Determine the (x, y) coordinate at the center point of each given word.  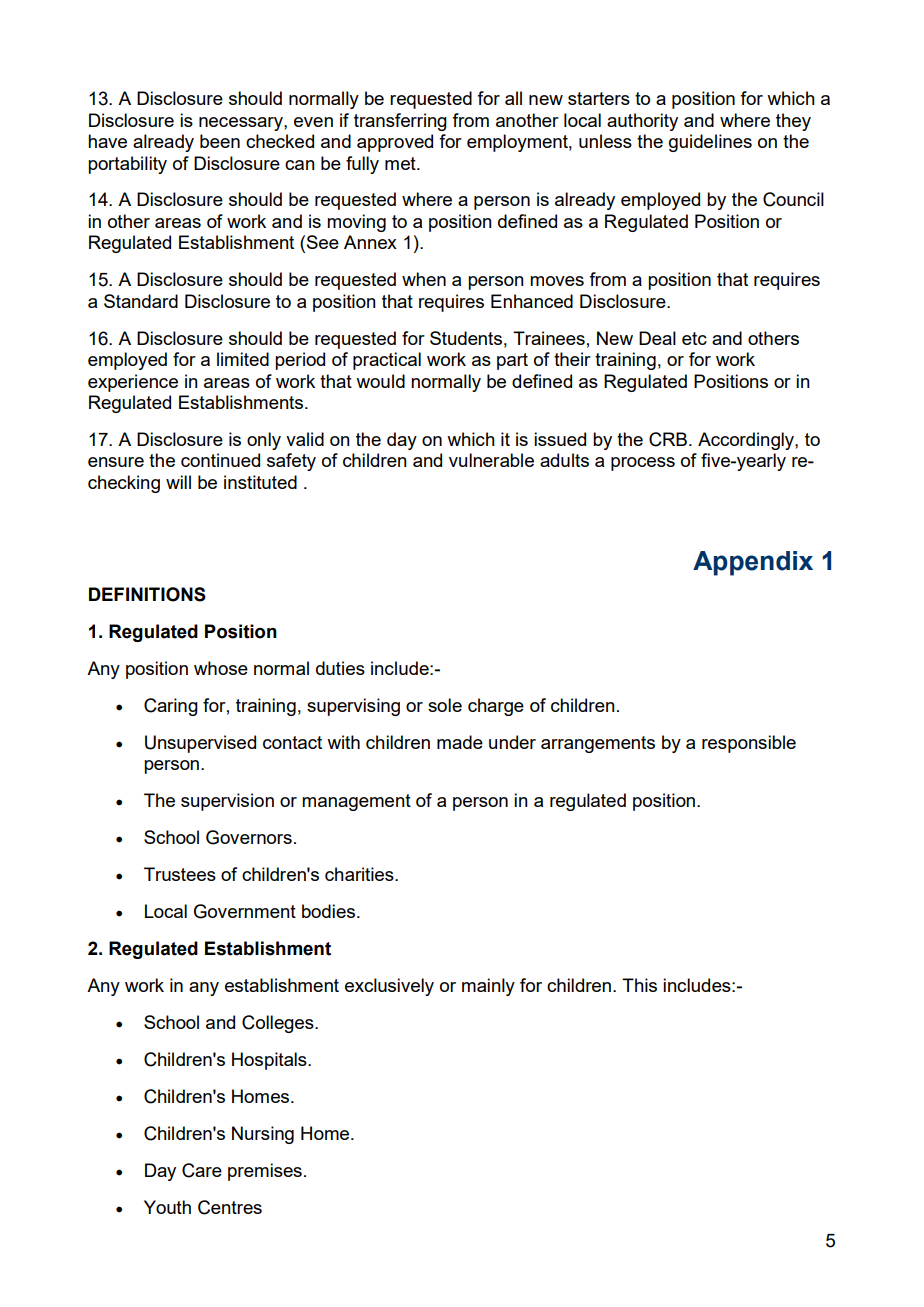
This (639, 985)
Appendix (753, 563)
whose (221, 668)
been (220, 141)
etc (694, 338)
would (380, 381)
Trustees (180, 874)
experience (133, 383)
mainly (488, 987)
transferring (400, 122)
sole (445, 705)
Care (202, 1170)
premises (265, 1172)
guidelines (710, 143)
